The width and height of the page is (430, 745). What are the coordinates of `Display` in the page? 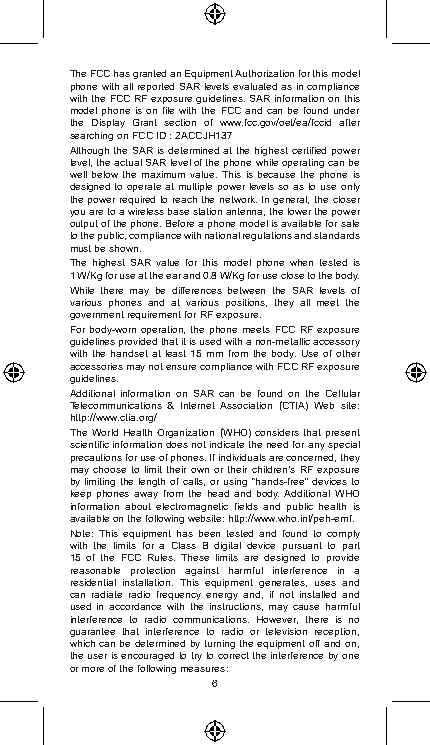 It's located at (108, 123).
